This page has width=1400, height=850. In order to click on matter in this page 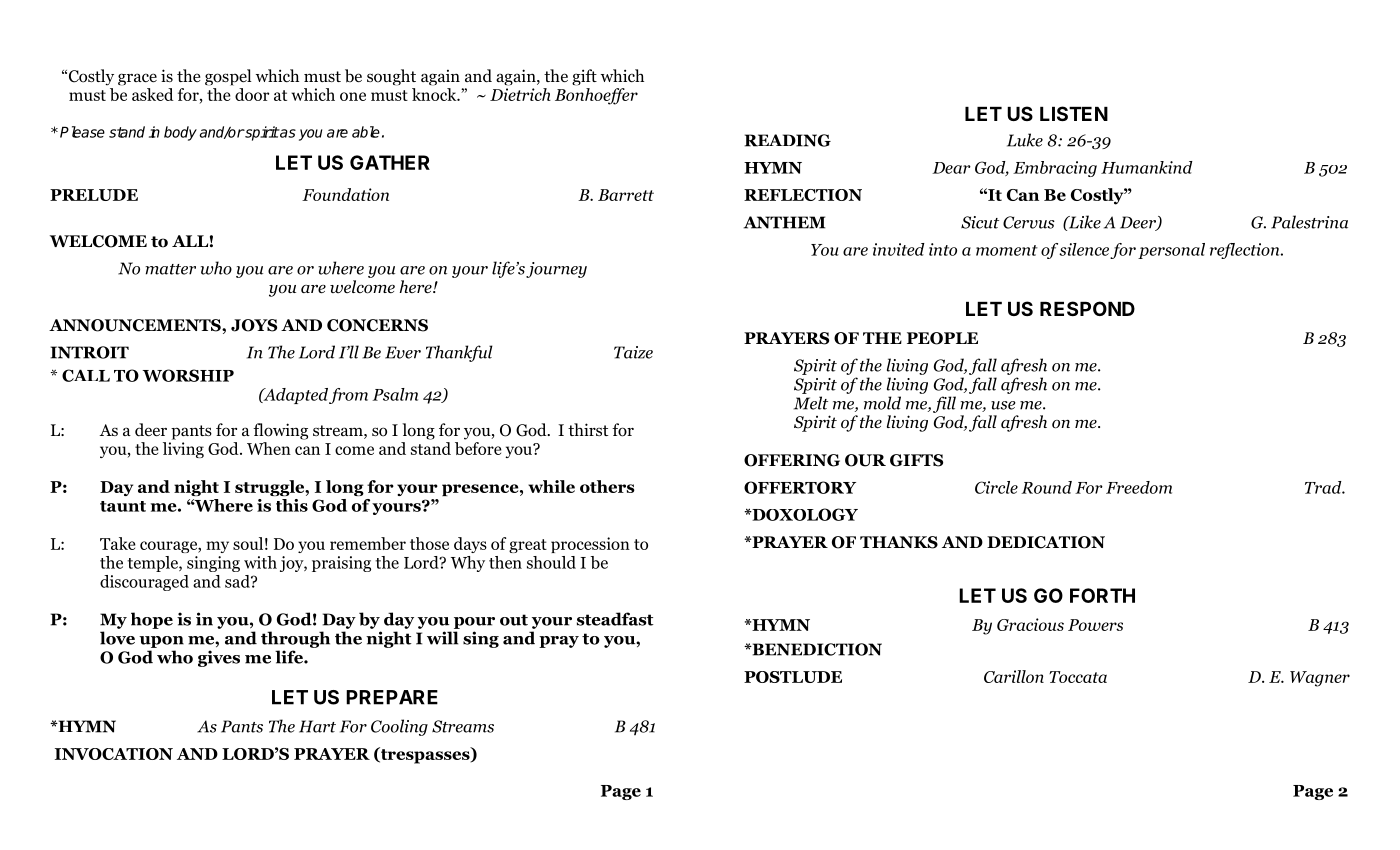, I will do `click(170, 269)`.
